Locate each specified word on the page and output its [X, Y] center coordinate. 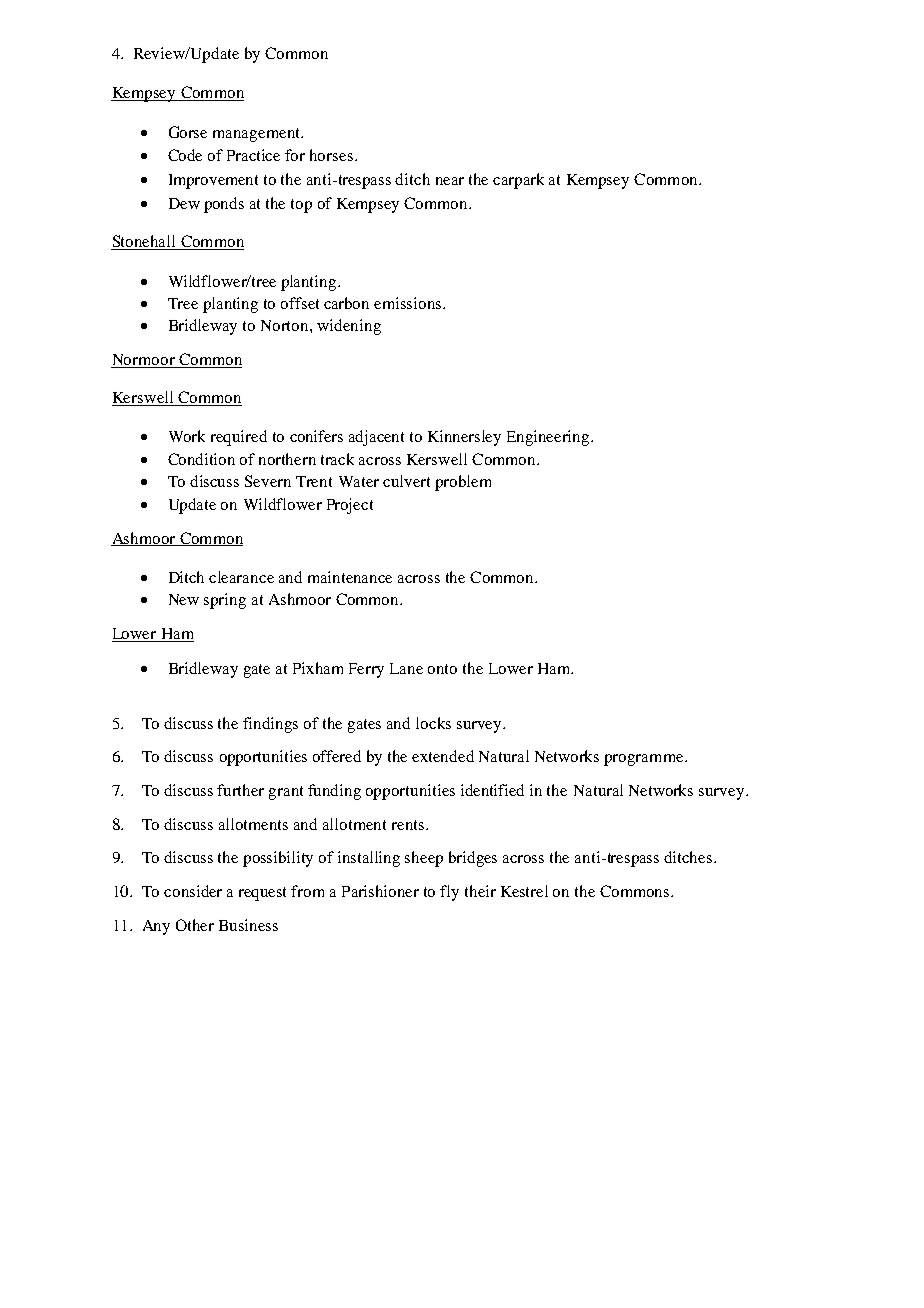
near [450, 181]
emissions [409, 303]
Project [350, 506]
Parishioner [380, 891]
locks [433, 723]
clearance [241, 577]
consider [193, 891]
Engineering [549, 438]
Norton [286, 325]
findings [270, 725]
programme [645, 760]
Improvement [213, 181]
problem [463, 483]
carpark [518, 181]
